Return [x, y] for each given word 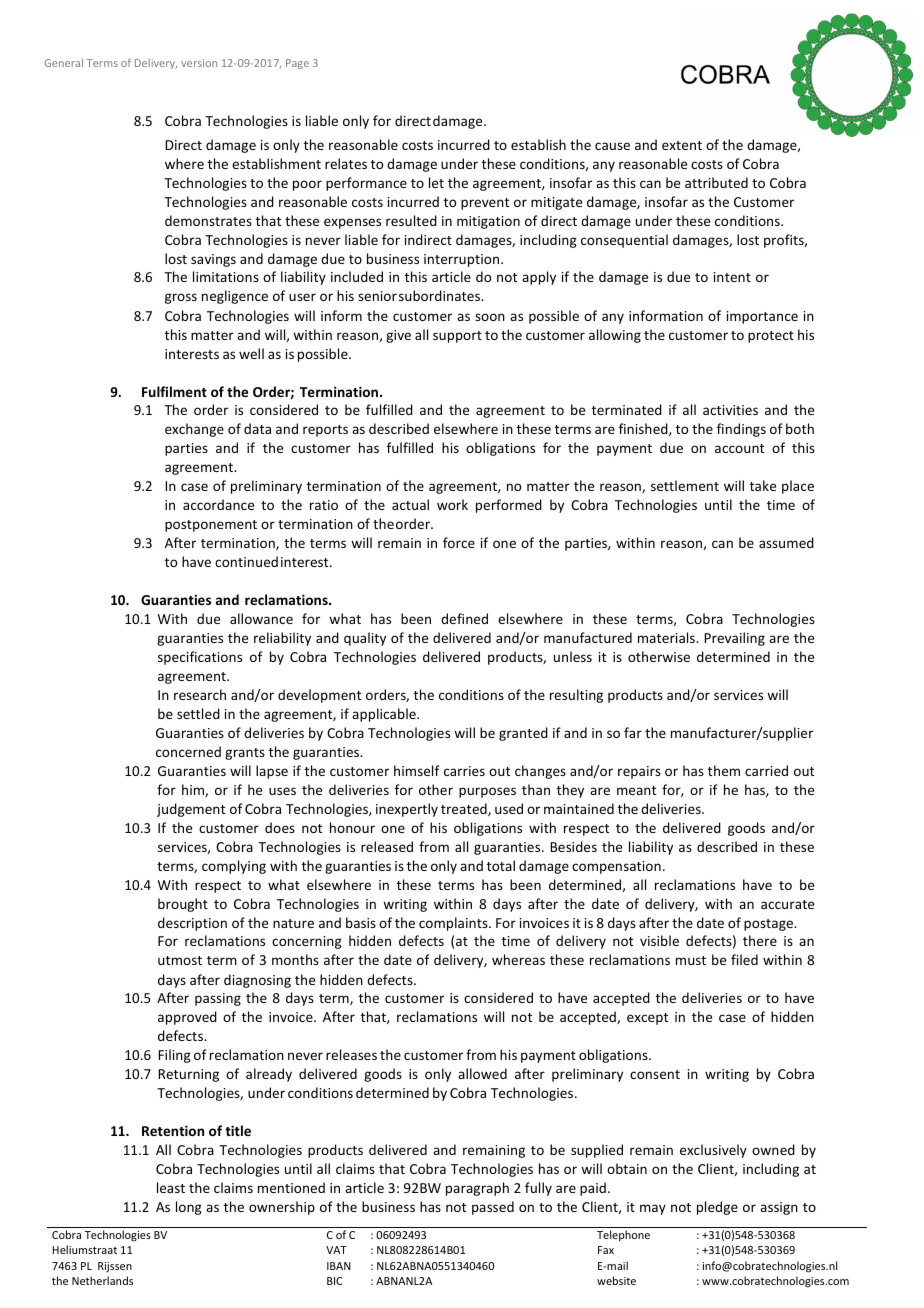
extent [682, 145]
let [436, 182]
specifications [200, 658]
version [199, 63]
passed [493, 1208]
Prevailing [734, 639]
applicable [385, 715]
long [189, 1208]
